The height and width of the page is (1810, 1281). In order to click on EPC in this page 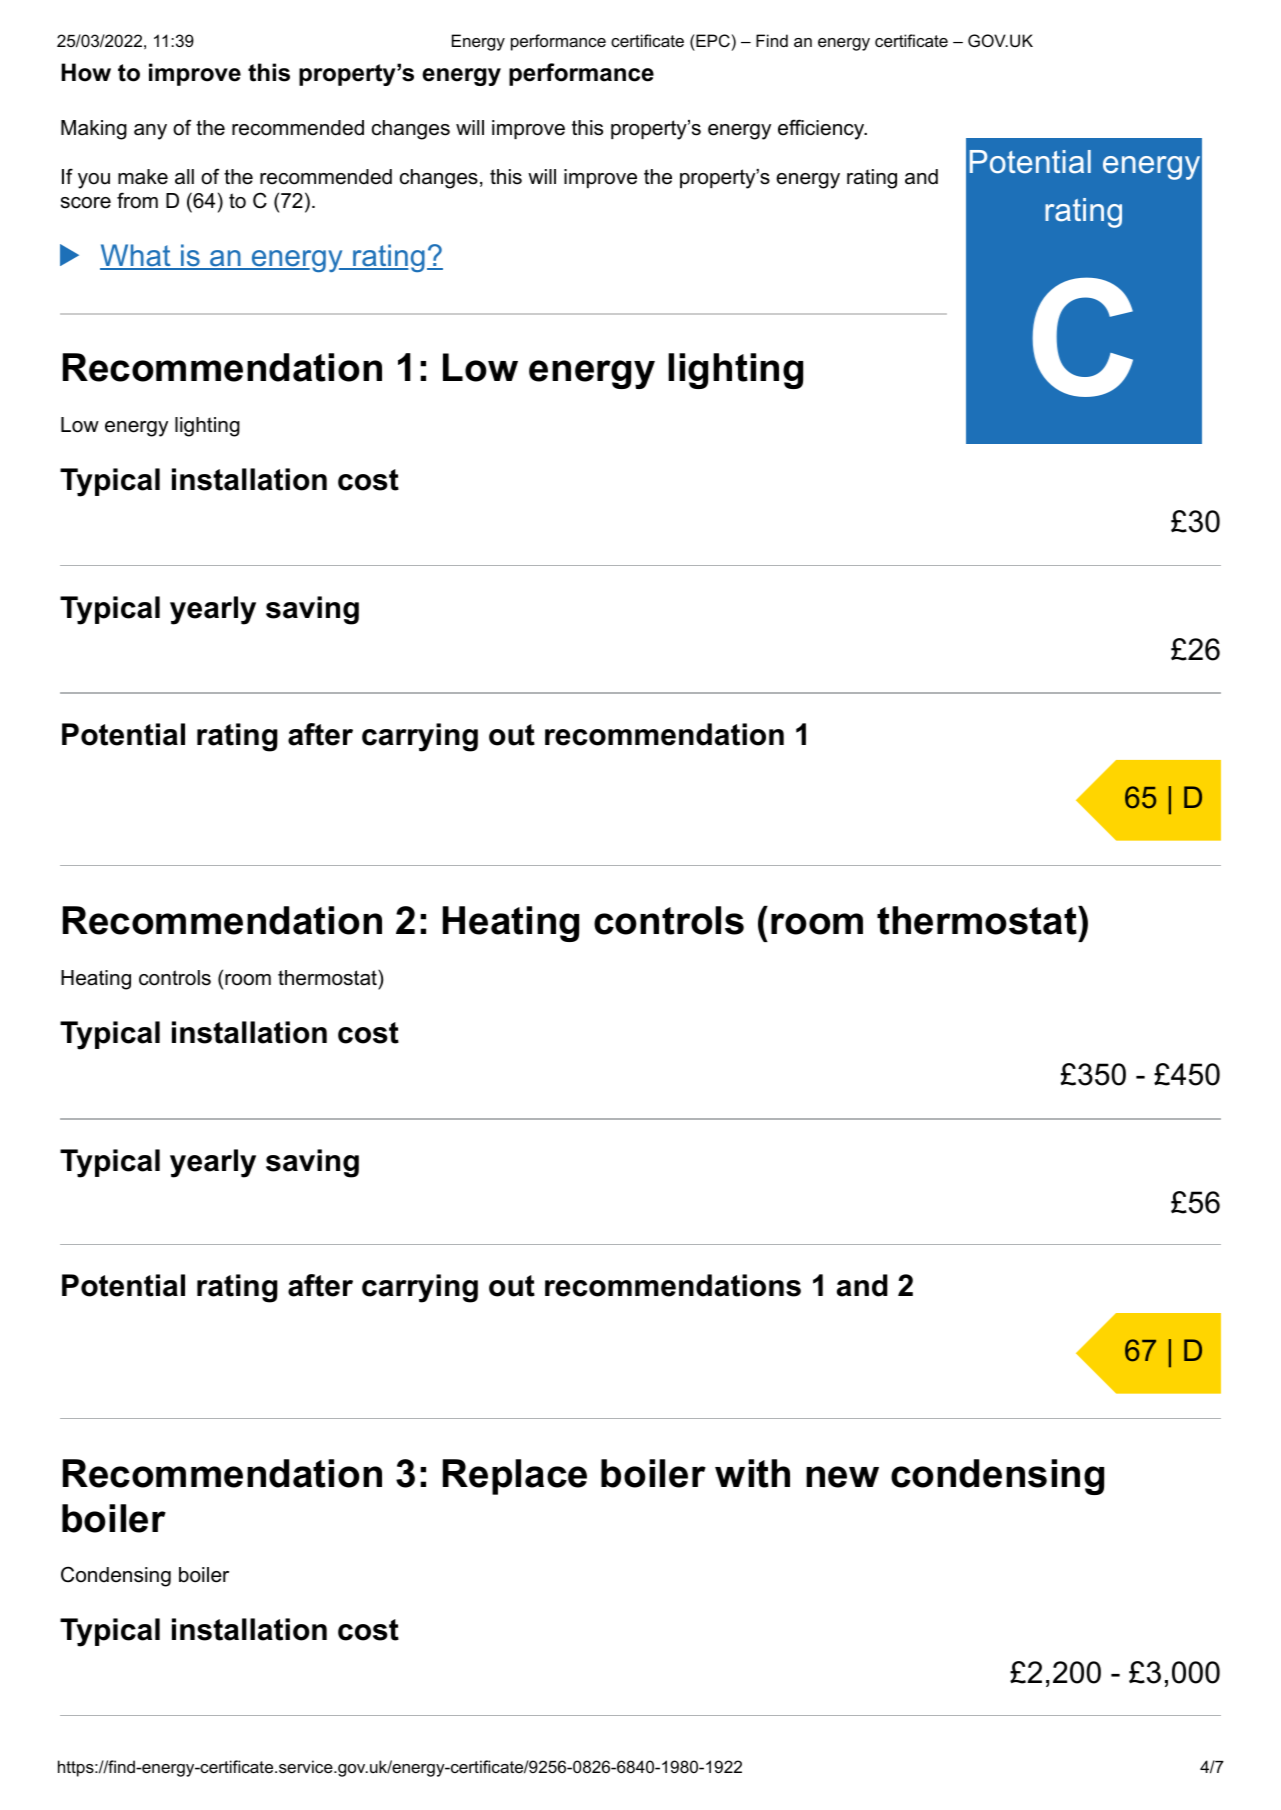, I will do `click(712, 40)`.
